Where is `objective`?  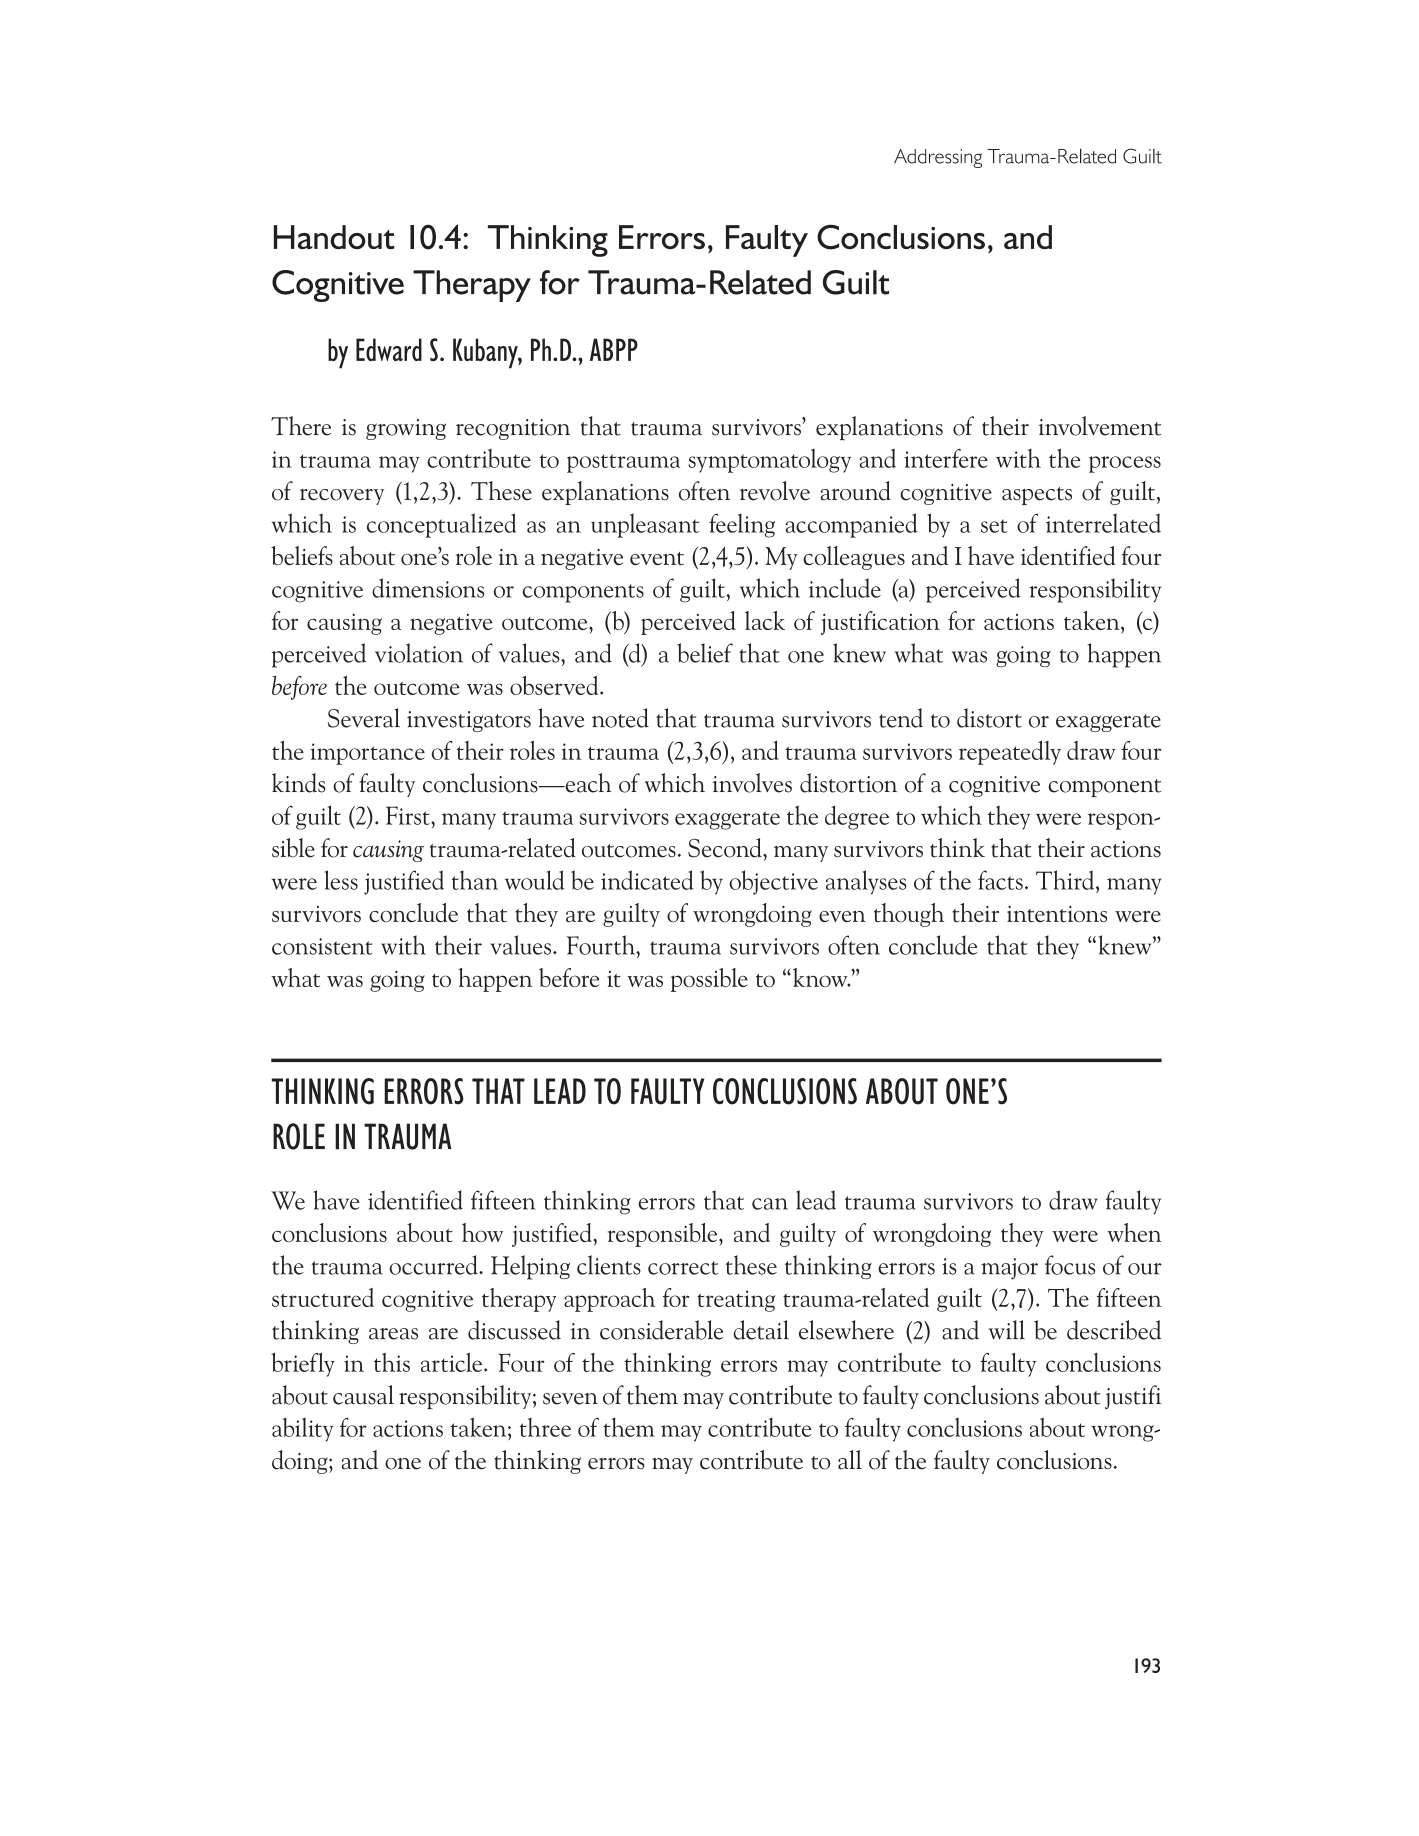
objective is located at coordinates (773, 882).
